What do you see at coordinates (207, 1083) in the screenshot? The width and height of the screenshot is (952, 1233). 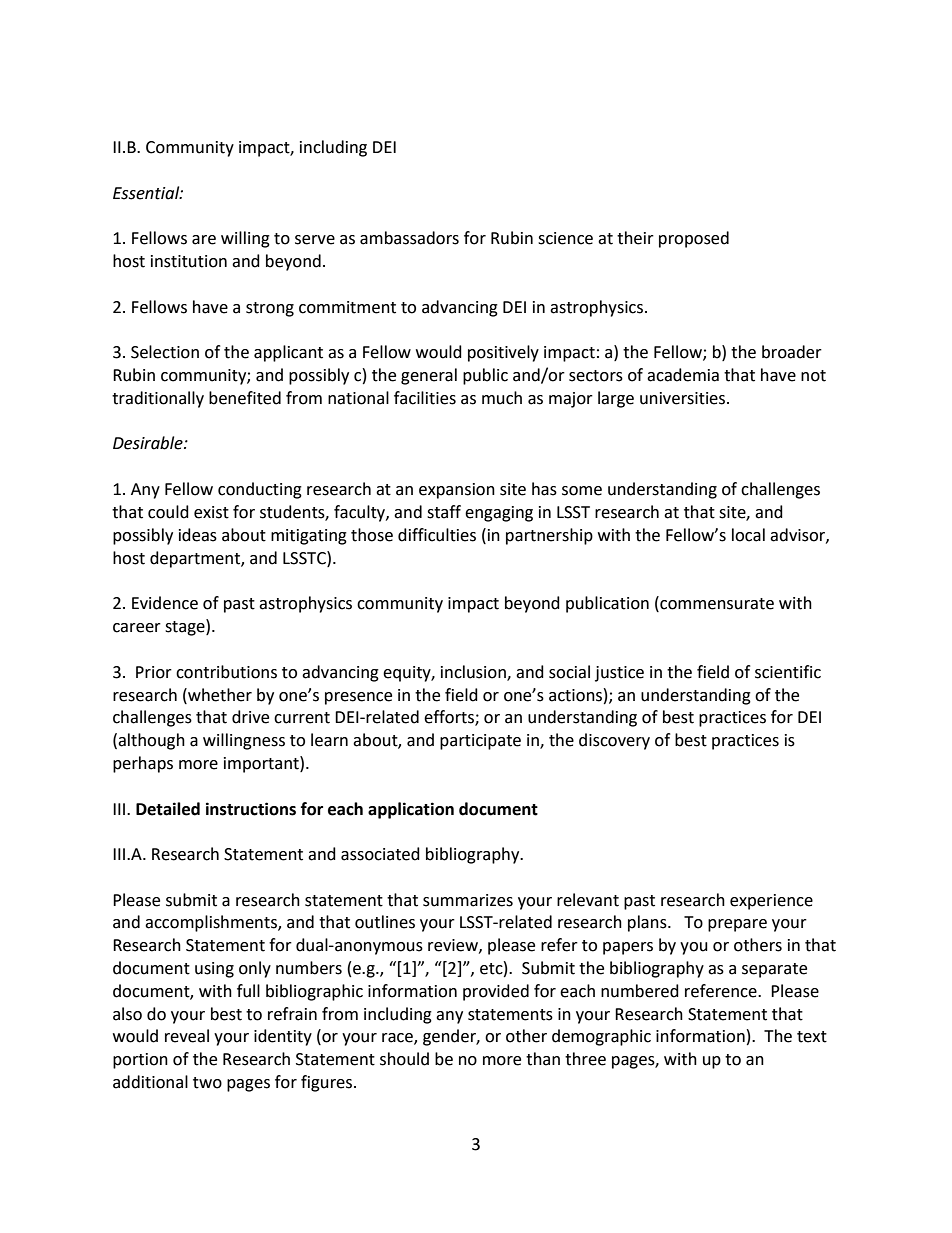 I see `two` at bounding box center [207, 1083].
